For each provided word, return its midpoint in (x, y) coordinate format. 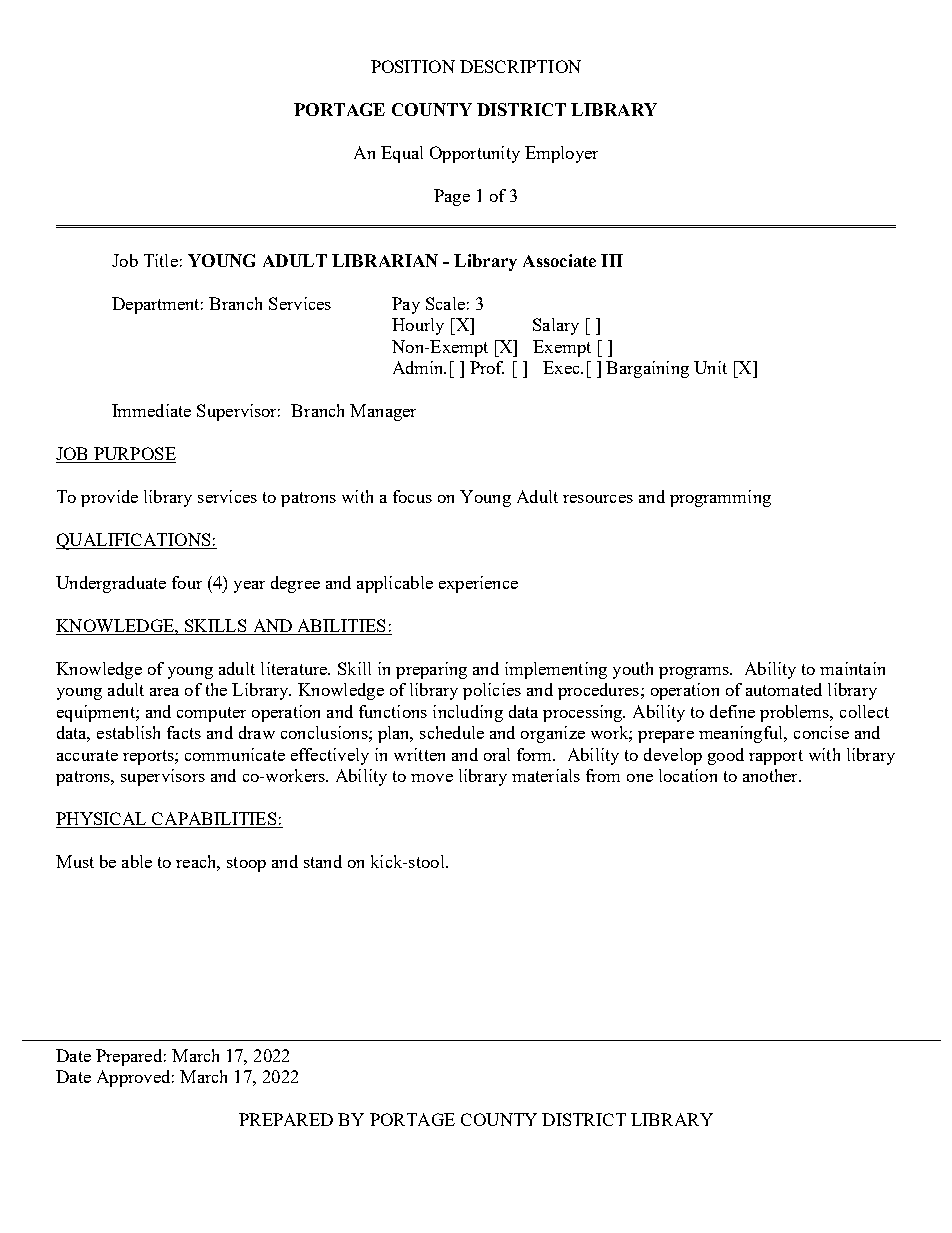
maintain (852, 668)
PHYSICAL (102, 820)
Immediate (151, 410)
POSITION (413, 66)
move (432, 778)
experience (478, 584)
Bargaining (647, 369)
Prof (487, 367)
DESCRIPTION (520, 66)
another (771, 775)
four (187, 582)
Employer (561, 154)
